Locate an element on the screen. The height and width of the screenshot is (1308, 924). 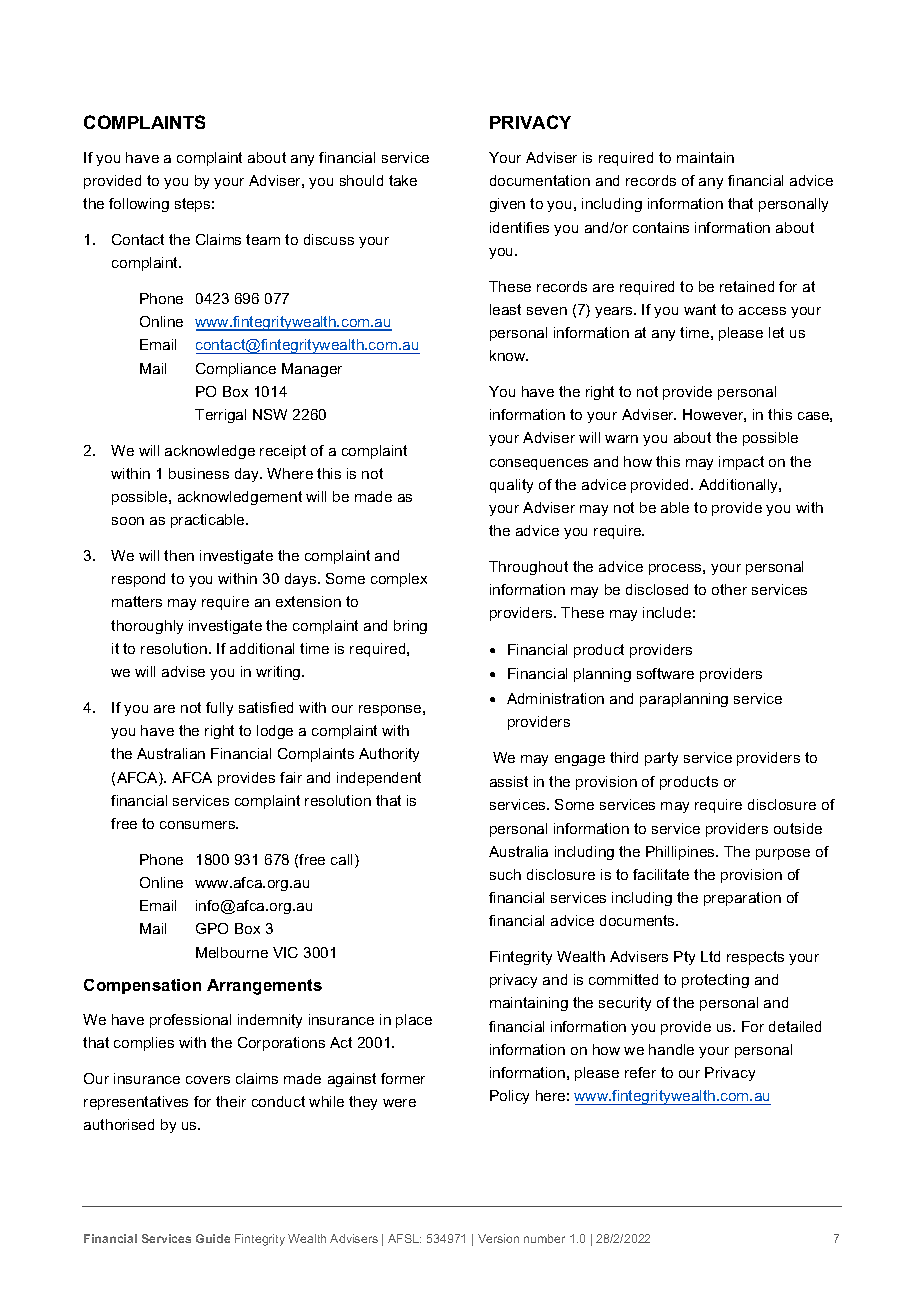
such is located at coordinates (505, 874).
